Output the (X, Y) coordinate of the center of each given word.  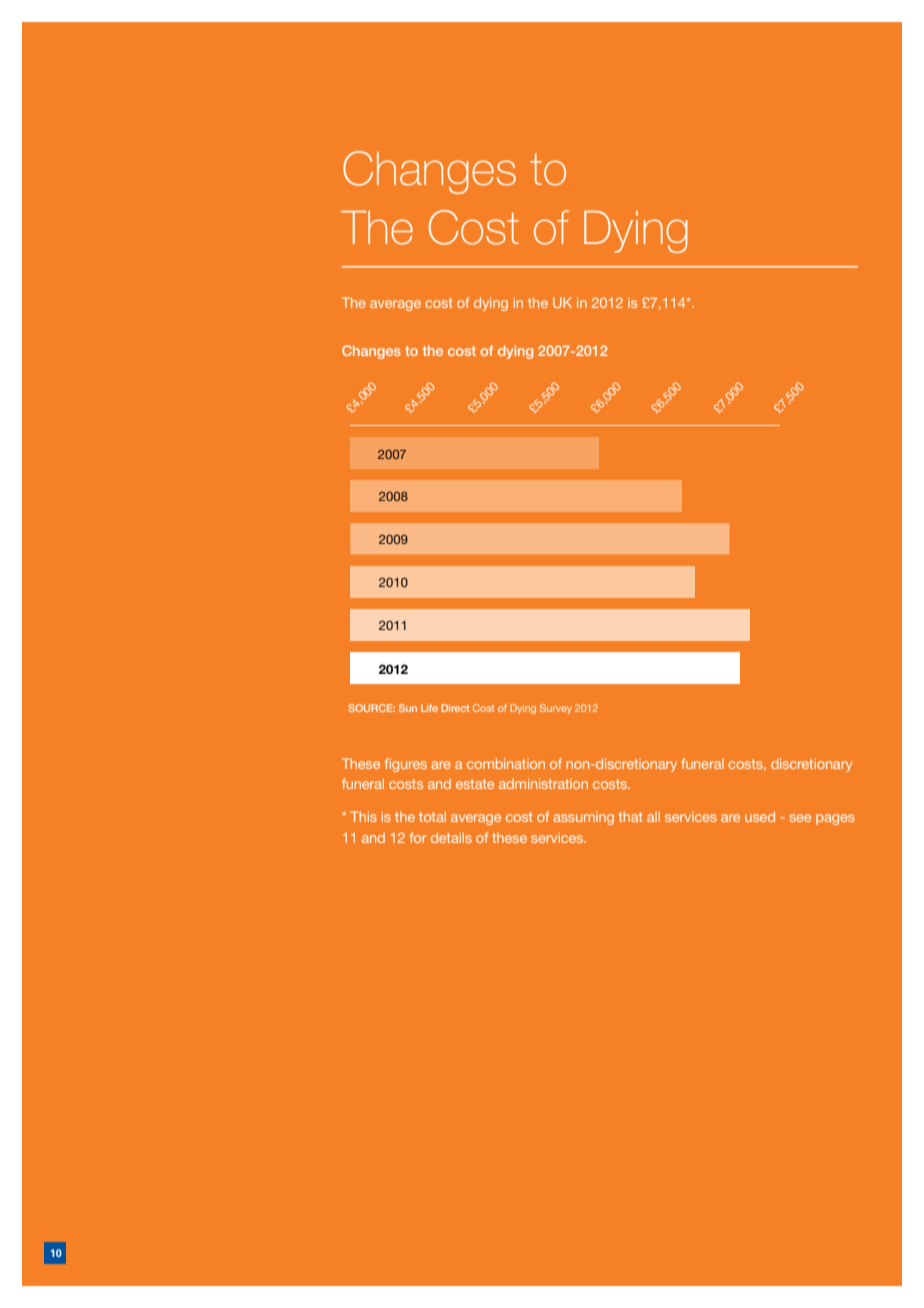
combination (506, 763)
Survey (556, 709)
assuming (583, 818)
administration (543, 783)
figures (406, 765)
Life (429, 708)
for (418, 837)
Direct (455, 708)
